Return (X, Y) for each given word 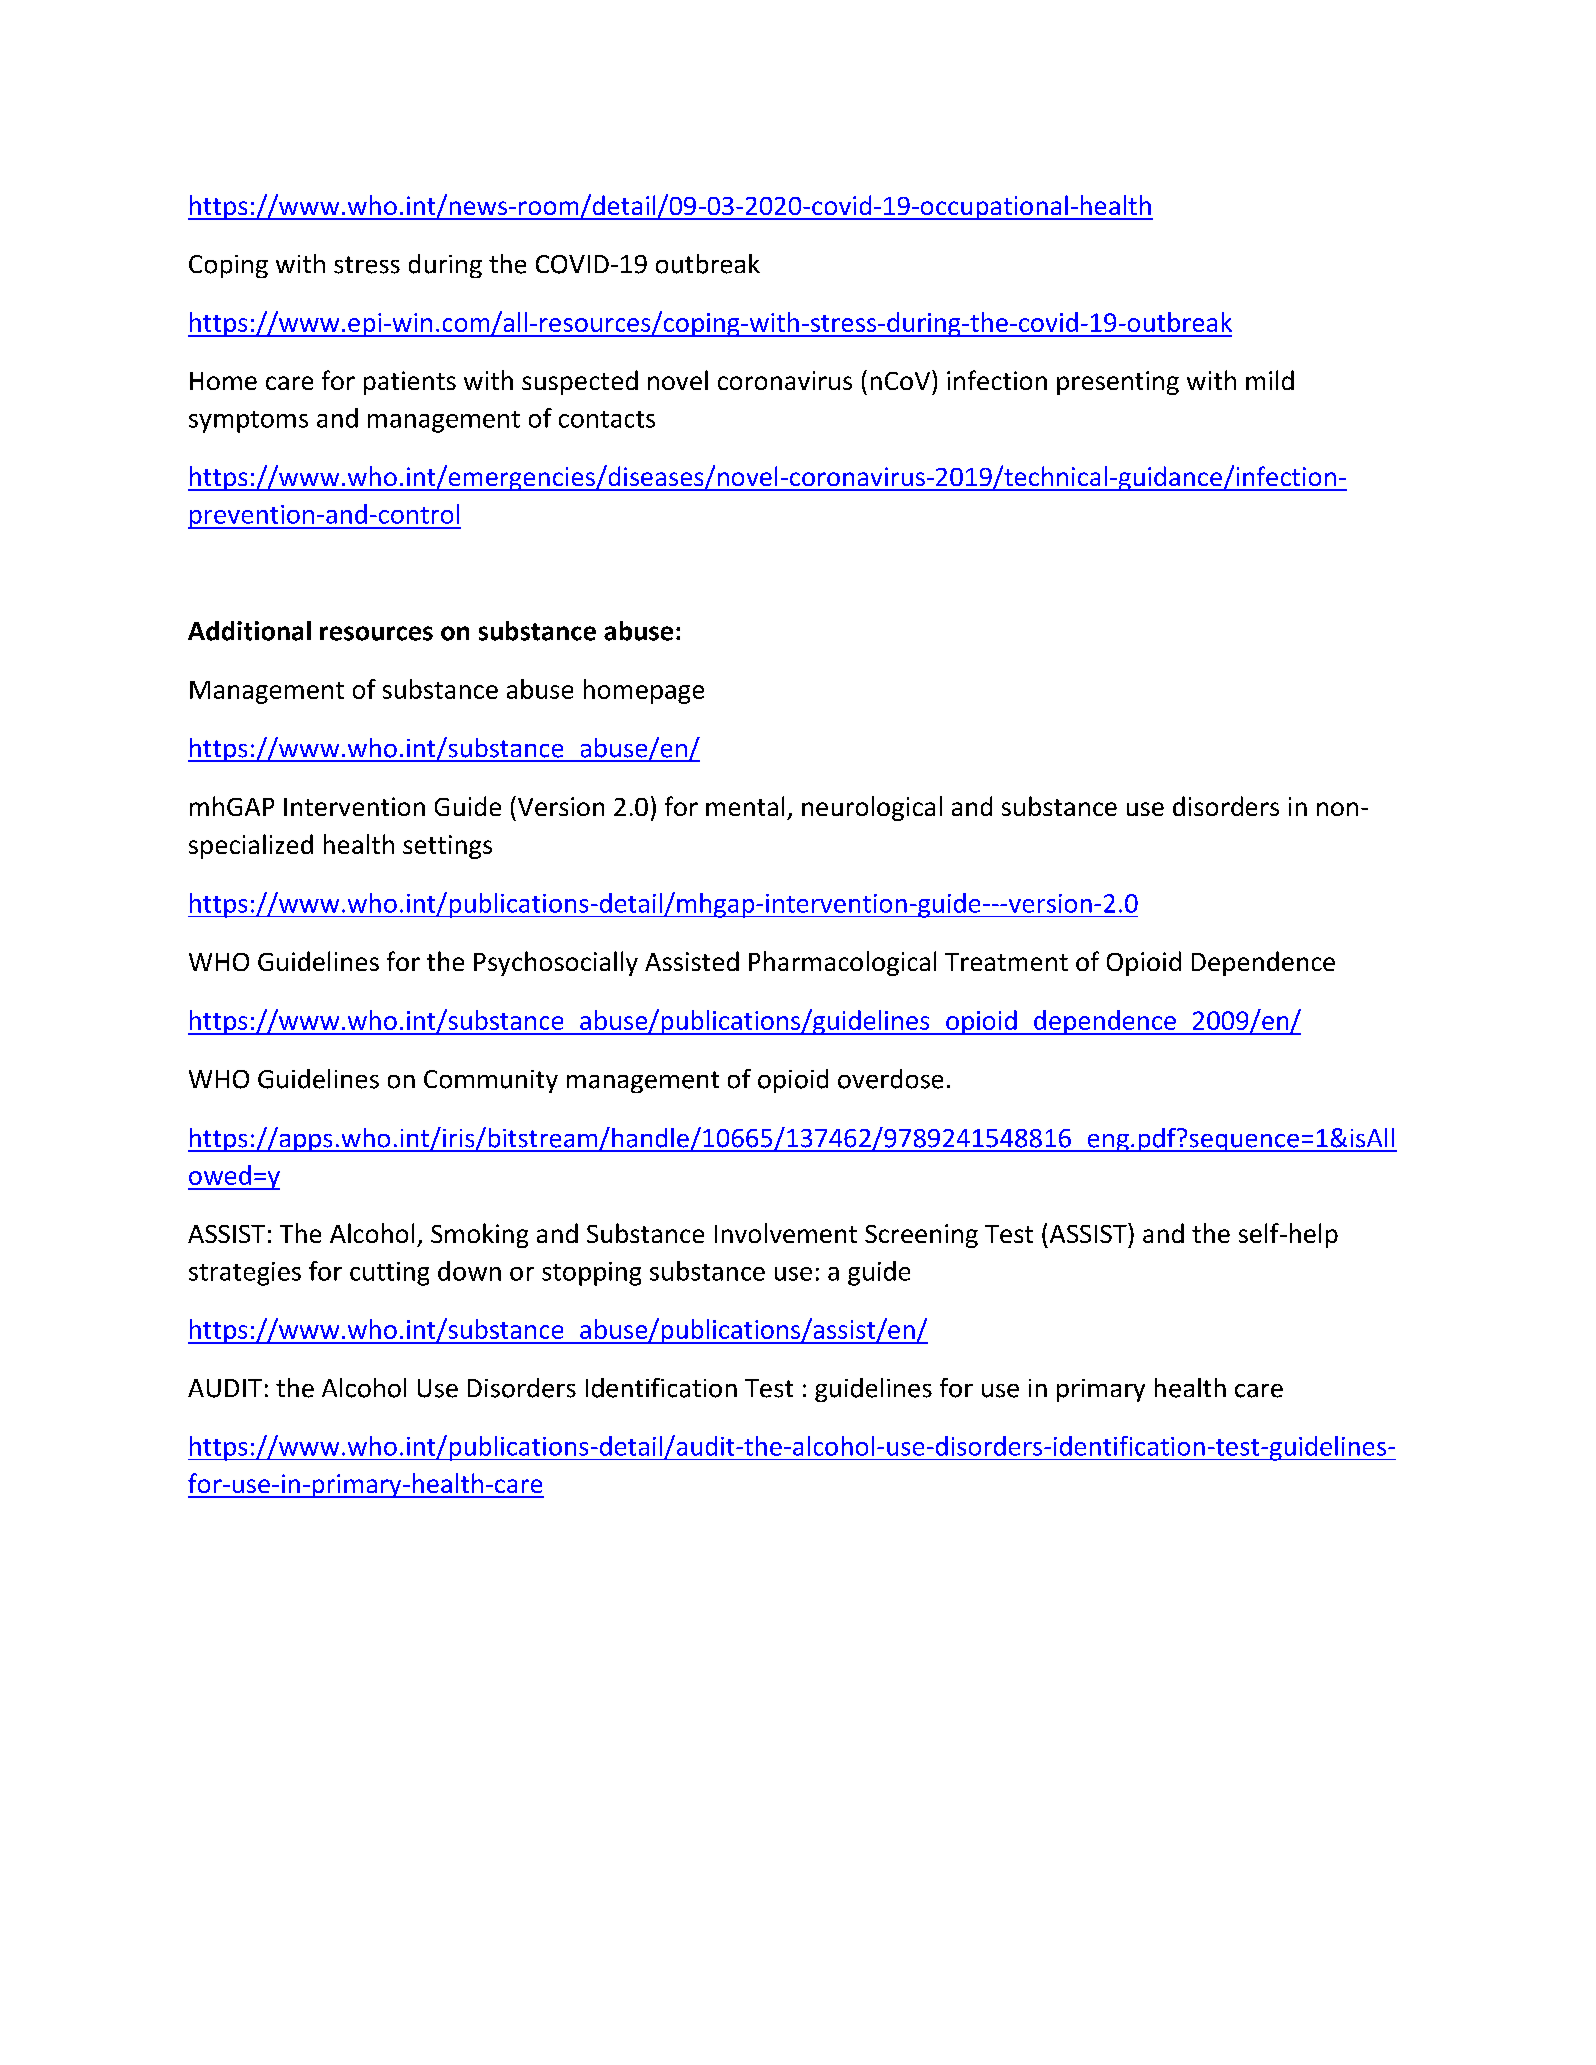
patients (410, 383)
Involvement (786, 1233)
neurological (872, 808)
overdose (890, 1079)
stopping (591, 1274)
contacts (607, 419)
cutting (389, 1274)
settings (447, 847)
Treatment (1006, 962)
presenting (1118, 383)
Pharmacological (842, 963)
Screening (921, 1236)
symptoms (248, 422)
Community (491, 1081)
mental (745, 806)
